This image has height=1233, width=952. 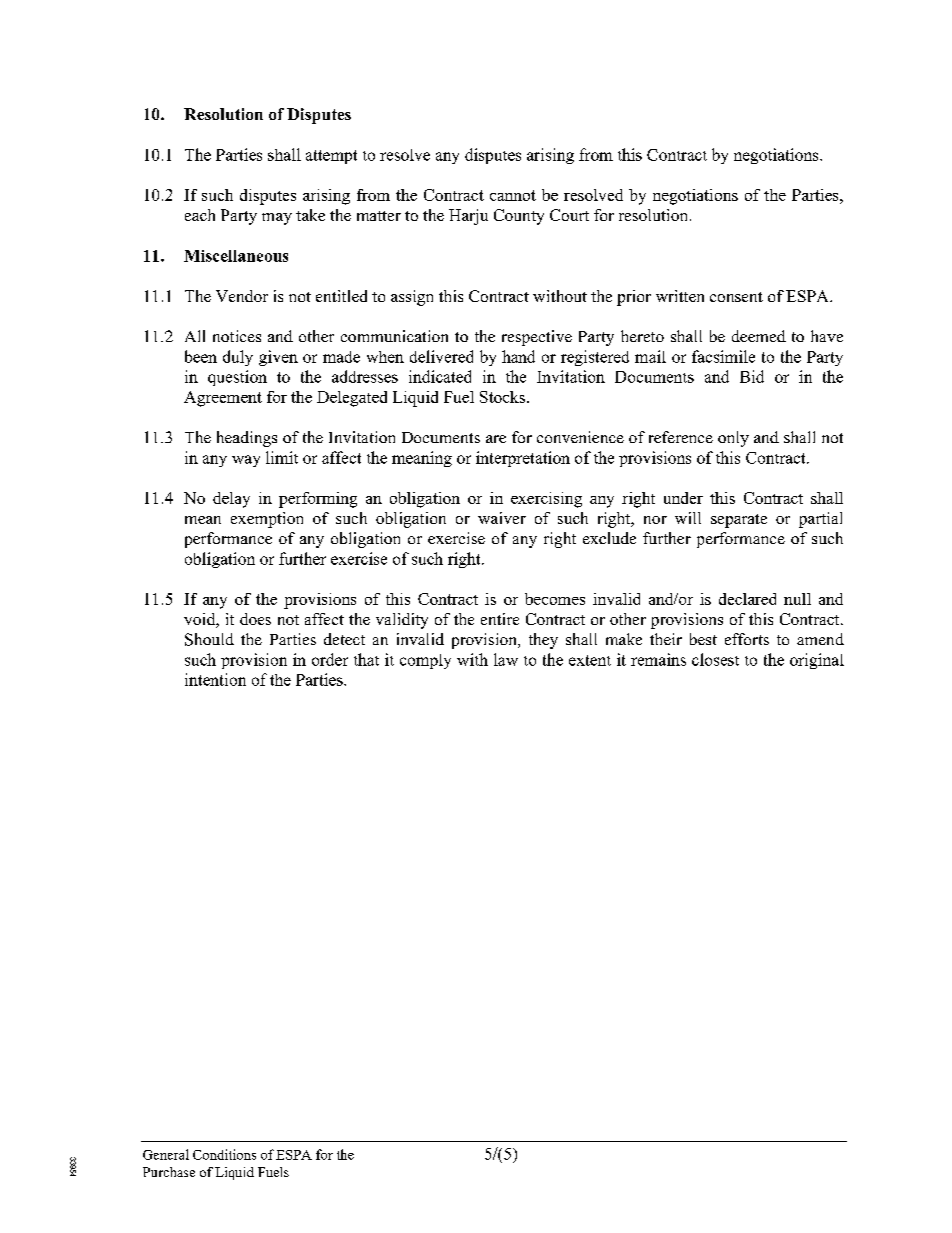 I want to click on Conditions, so click(x=224, y=1154).
